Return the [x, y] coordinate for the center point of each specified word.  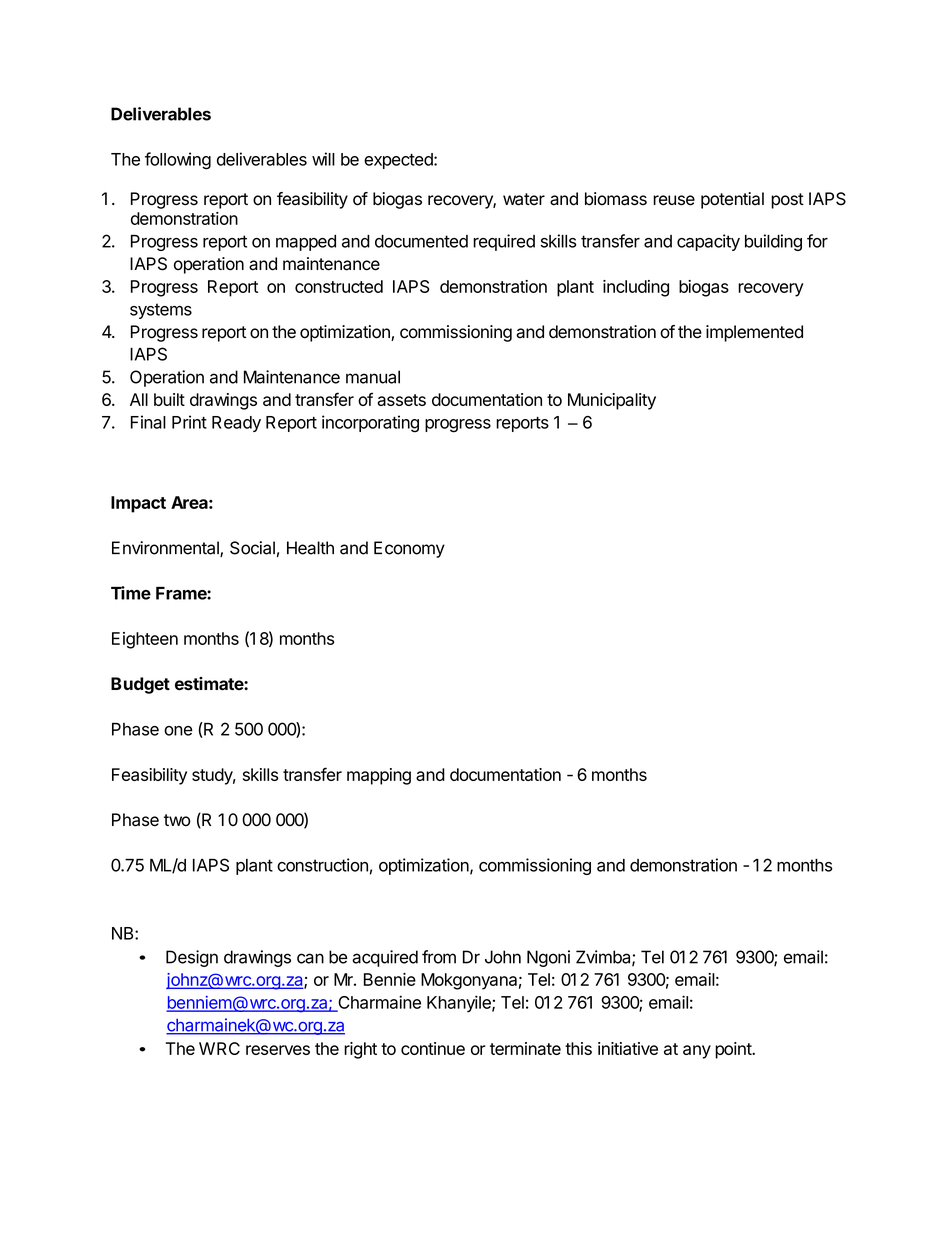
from [439, 957]
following [178, 161]
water [524, 199]
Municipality [612, 401]
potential [732, 200]
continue [433, 1048]
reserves [278, 1050]
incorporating [370, 424]
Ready [236, 424]
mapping [379, 776]
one [178, 731]
